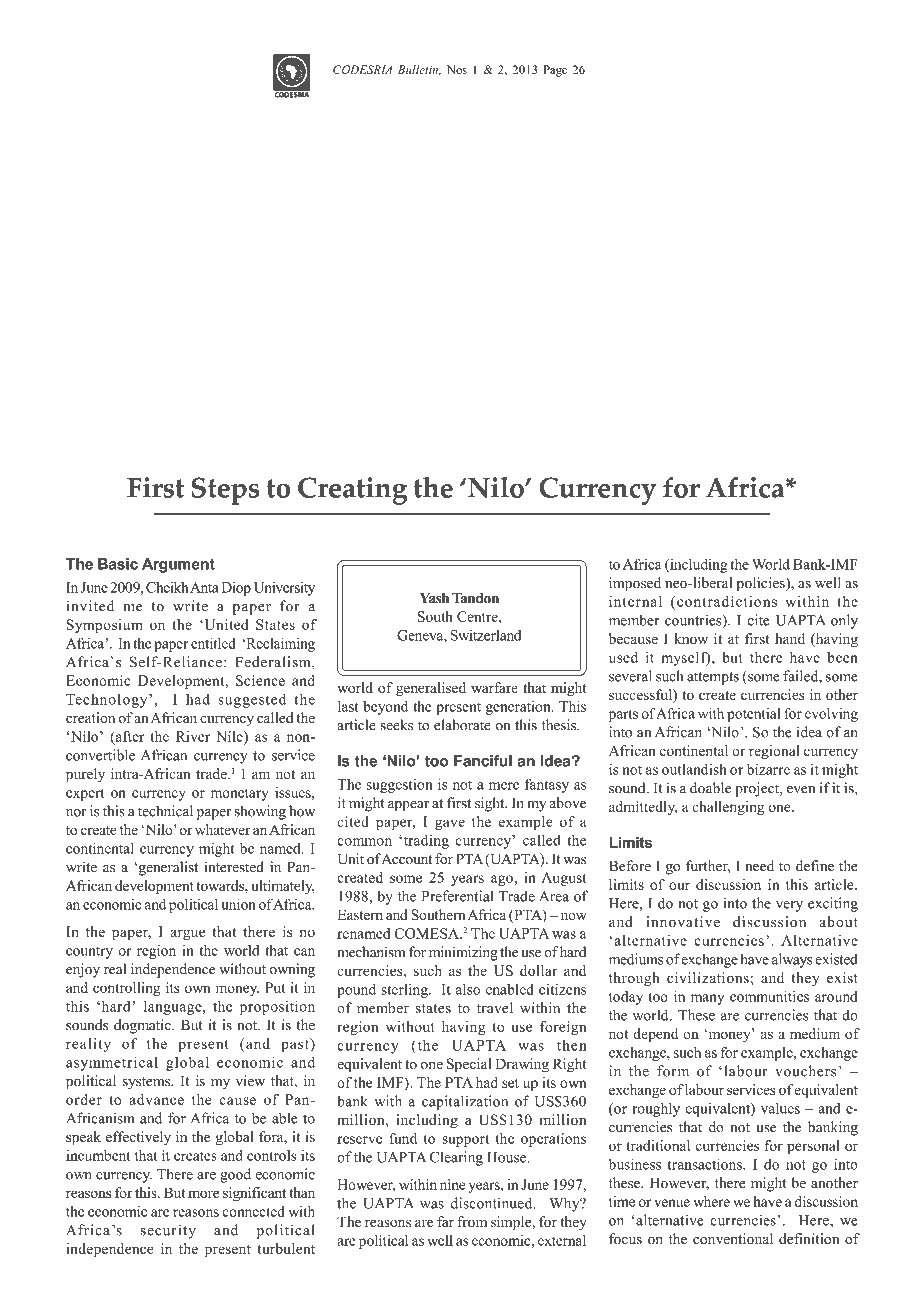 The image size is (924, 1308). Describe the element at coordinates (555, 71) in the document. I see `Page` at that location.
